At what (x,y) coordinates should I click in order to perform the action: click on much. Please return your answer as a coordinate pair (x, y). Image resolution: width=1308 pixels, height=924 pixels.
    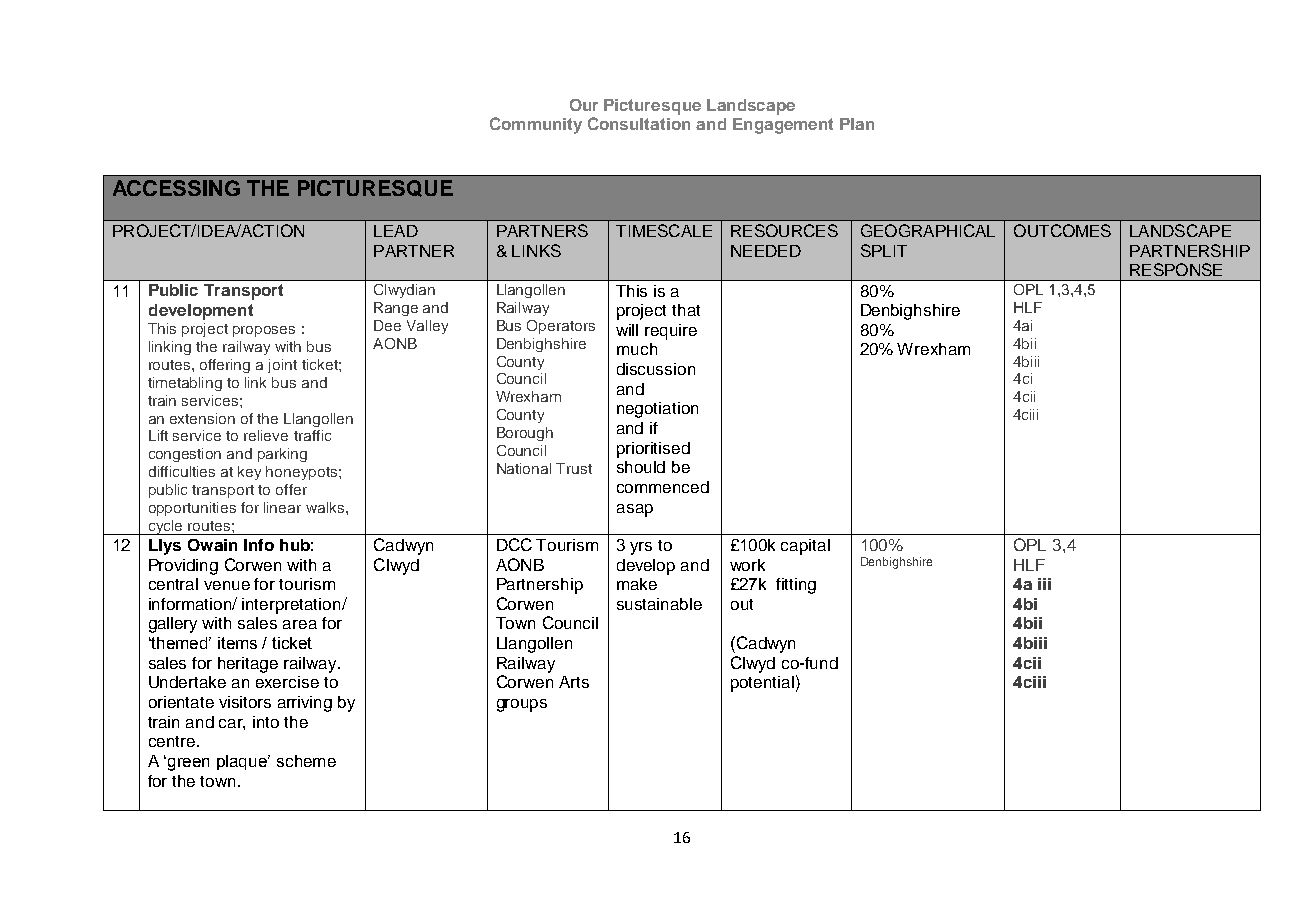
    Looking at the image, I should click on (637, 349).
